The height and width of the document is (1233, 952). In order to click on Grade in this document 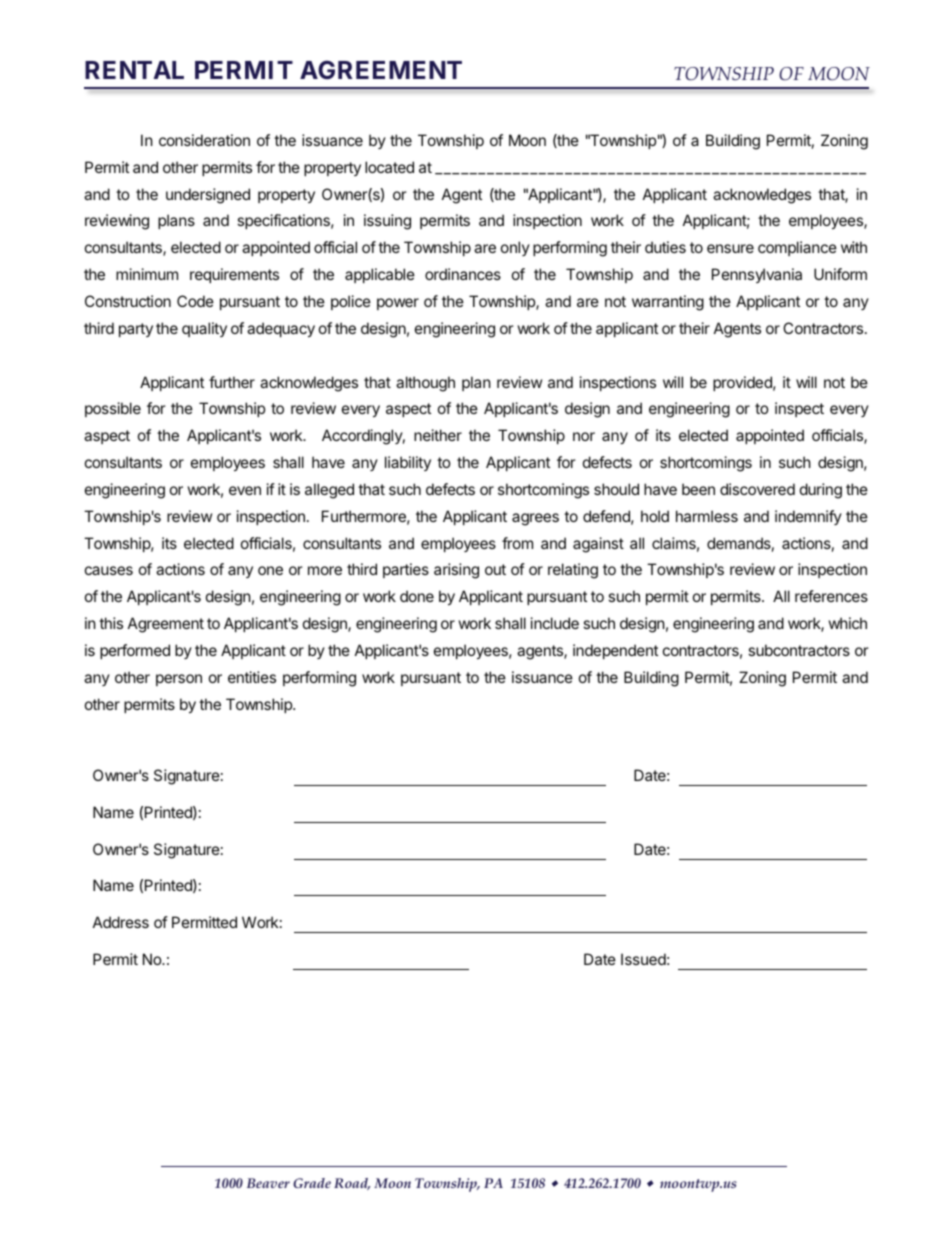, I will do `click(312, 1183)`.
